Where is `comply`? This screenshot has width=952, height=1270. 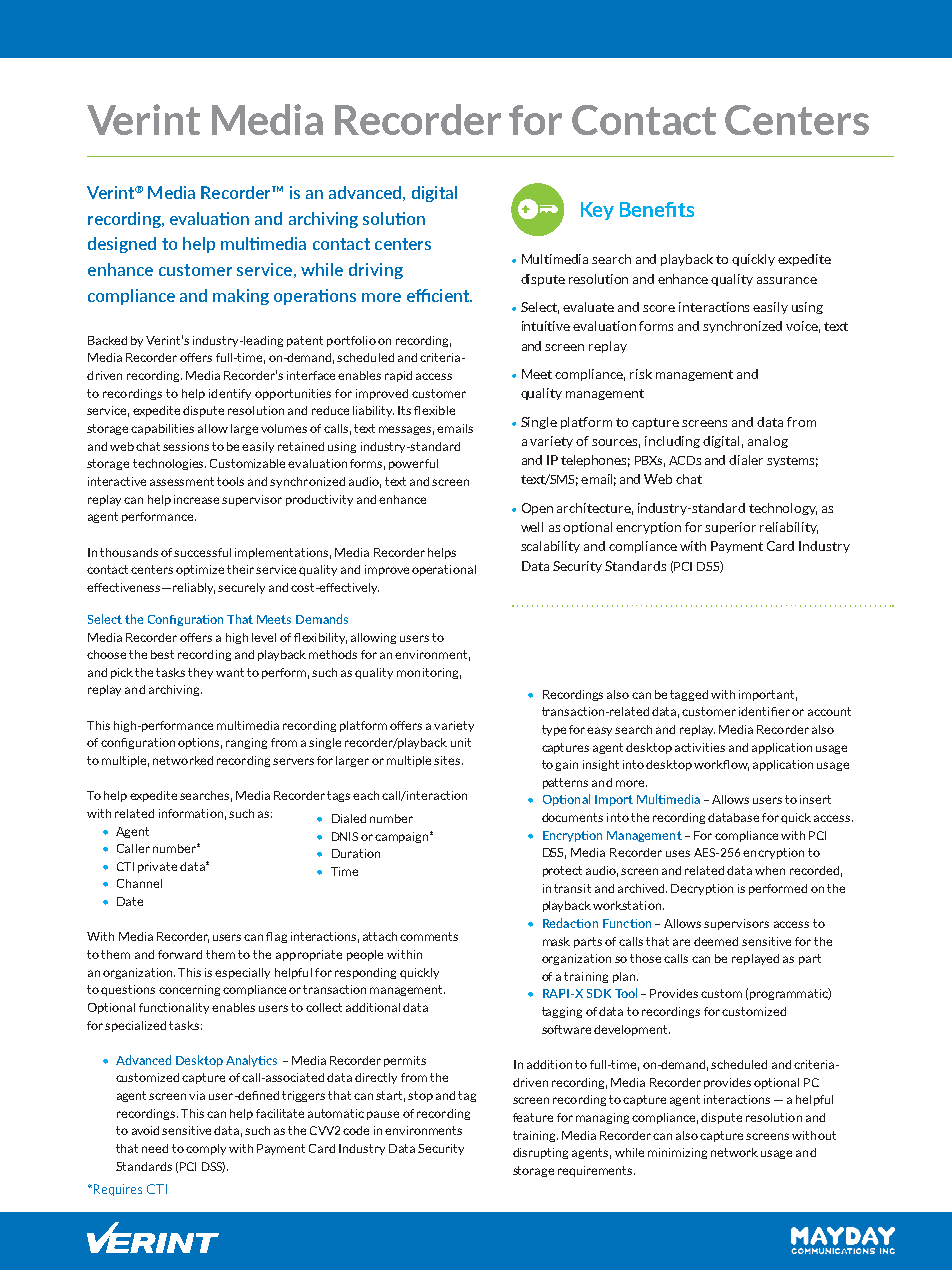 comply is located at coordinates (206, 1149).
